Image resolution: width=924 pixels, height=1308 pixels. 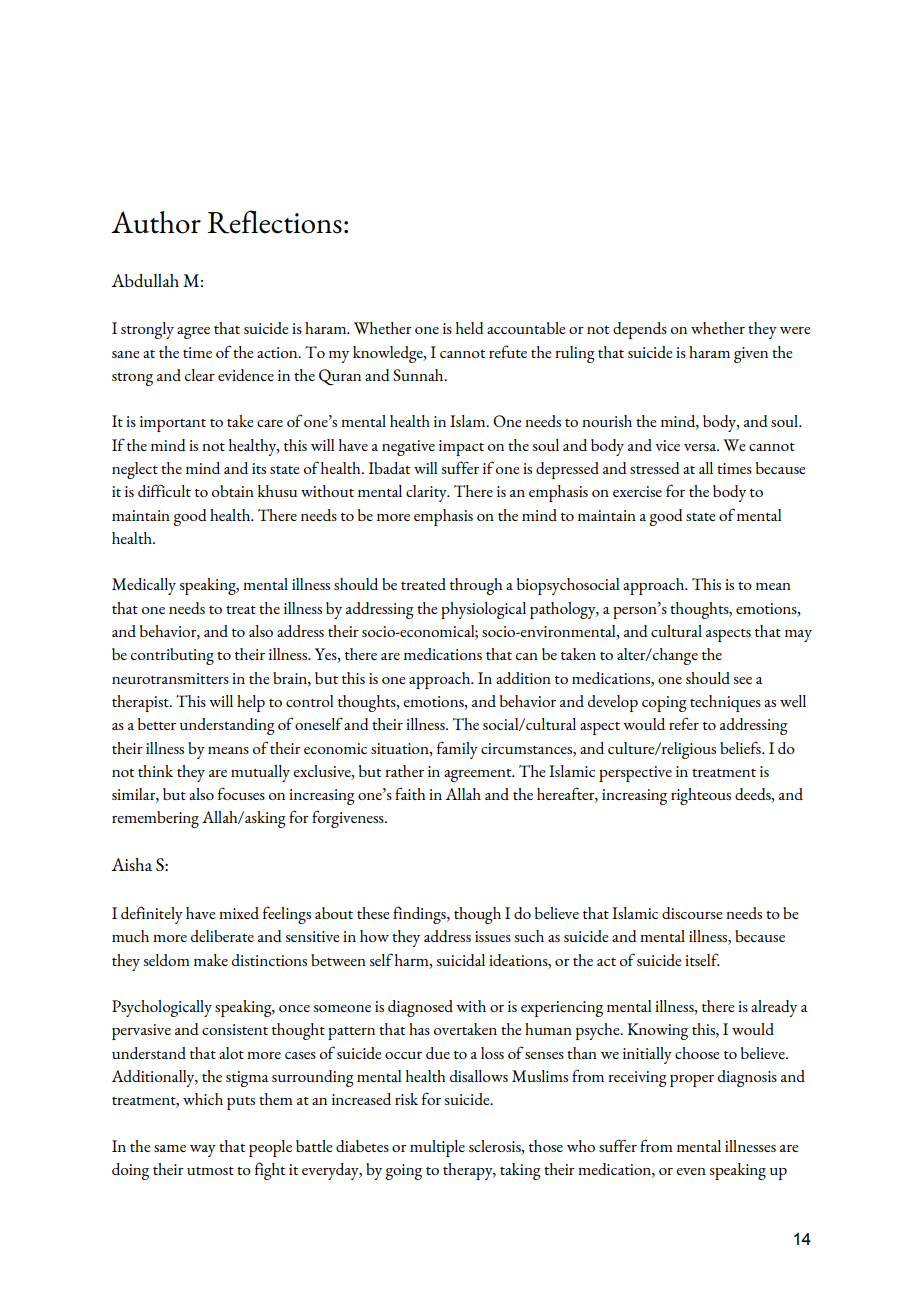 What do you see at coordinates (725, 703) in the document?
I see `techniques` at bounding box center [725, 703].
